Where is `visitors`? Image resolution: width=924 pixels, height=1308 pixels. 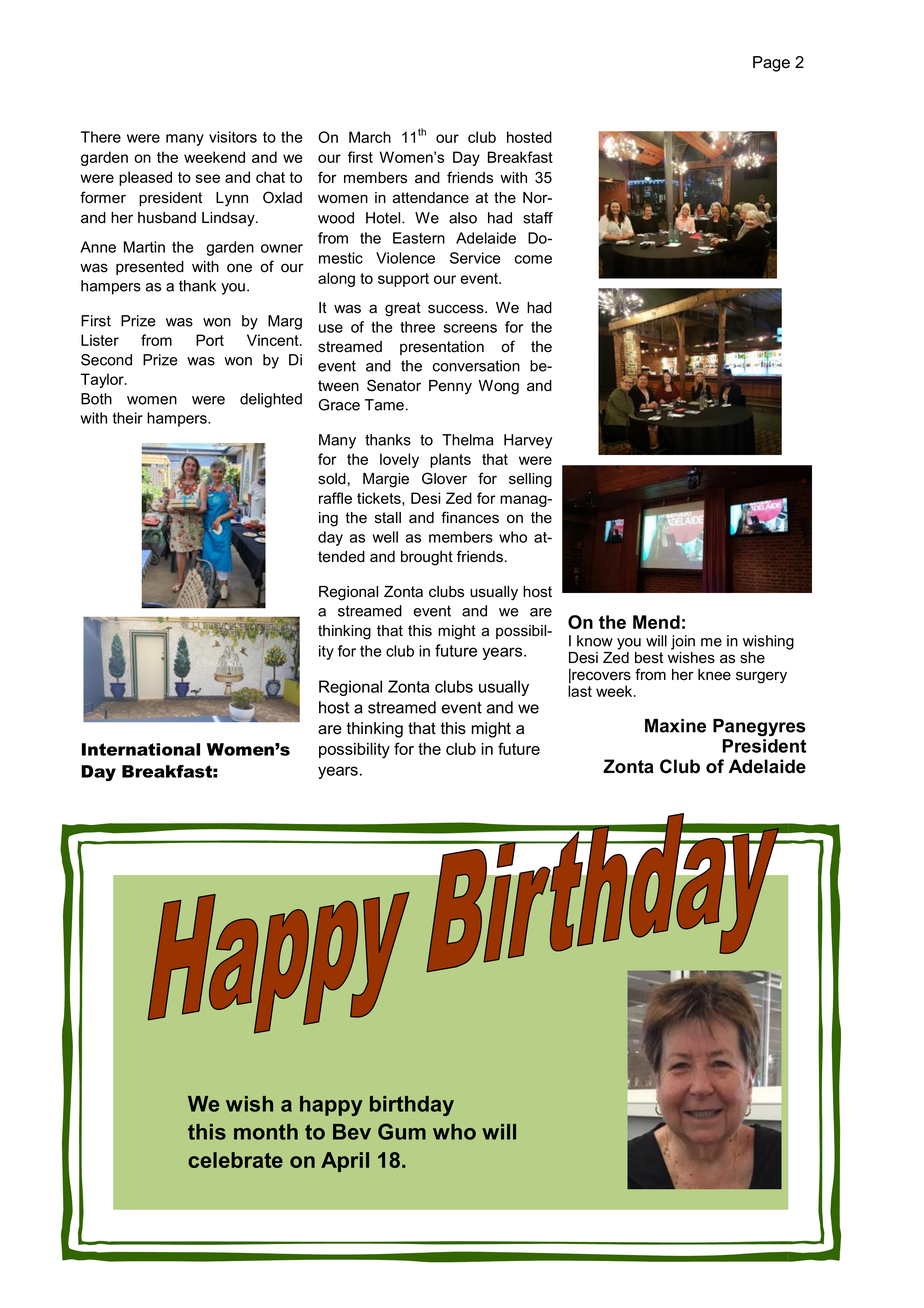
visitors is located at coordinates (233, 137).
